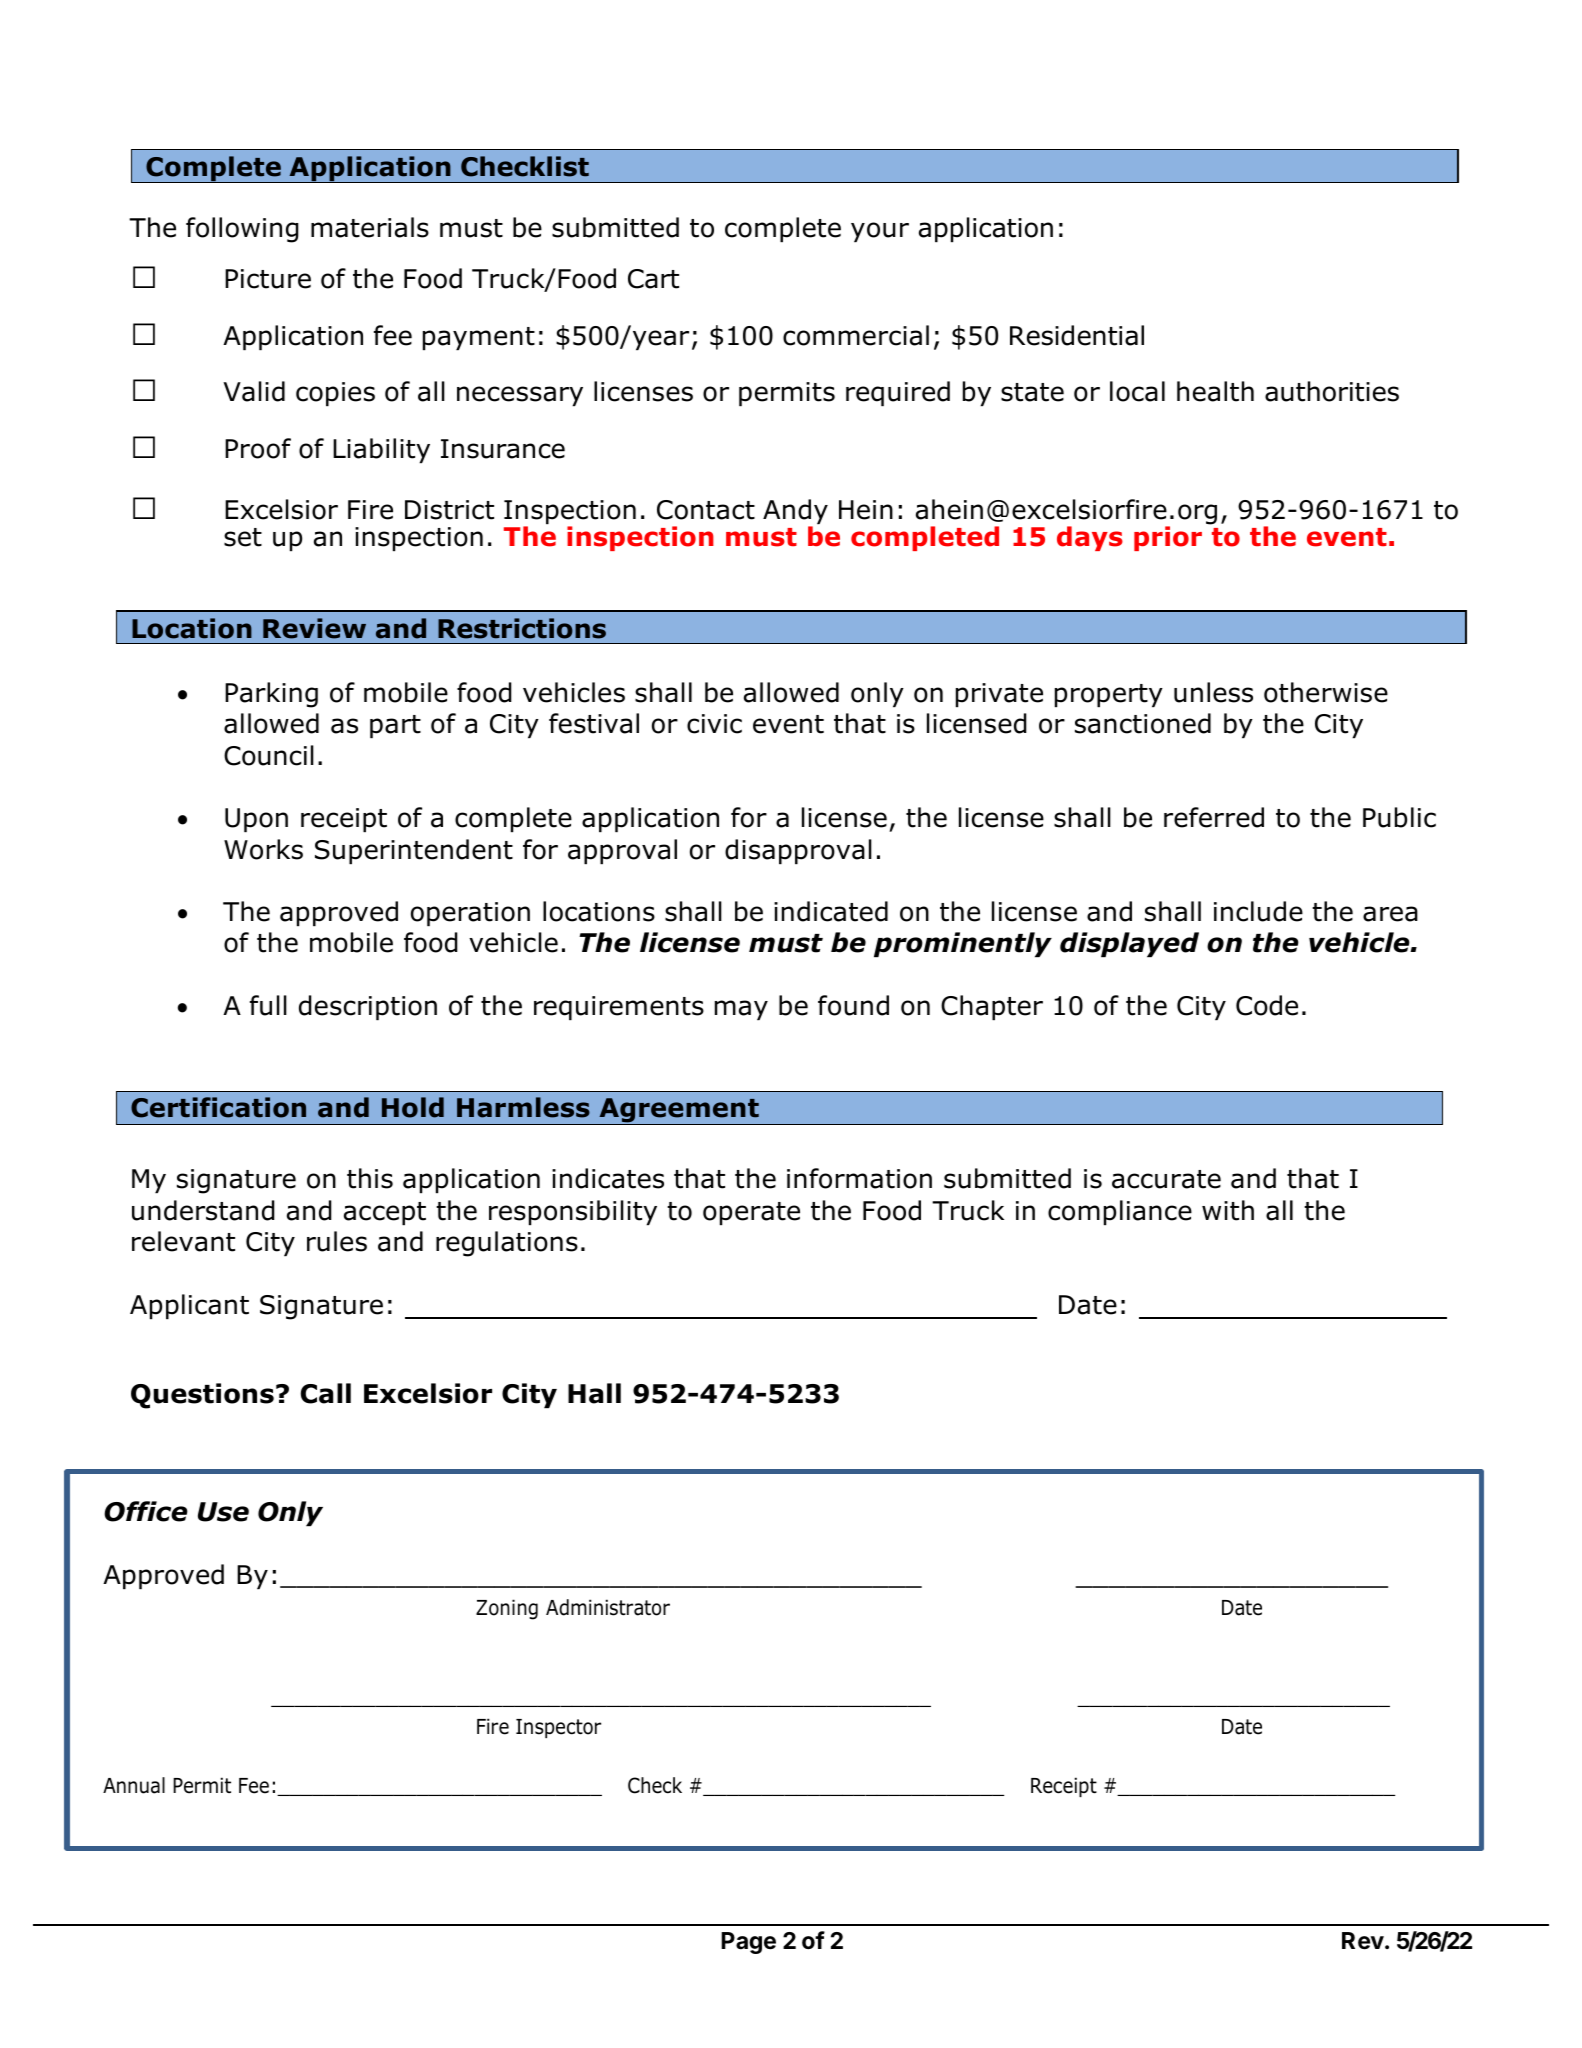 The width and height of the image is (1582, 2048). What do you see at coordinates (1228, 1210) in the image?
I see `with` at bounding box center [1228, 1210].
